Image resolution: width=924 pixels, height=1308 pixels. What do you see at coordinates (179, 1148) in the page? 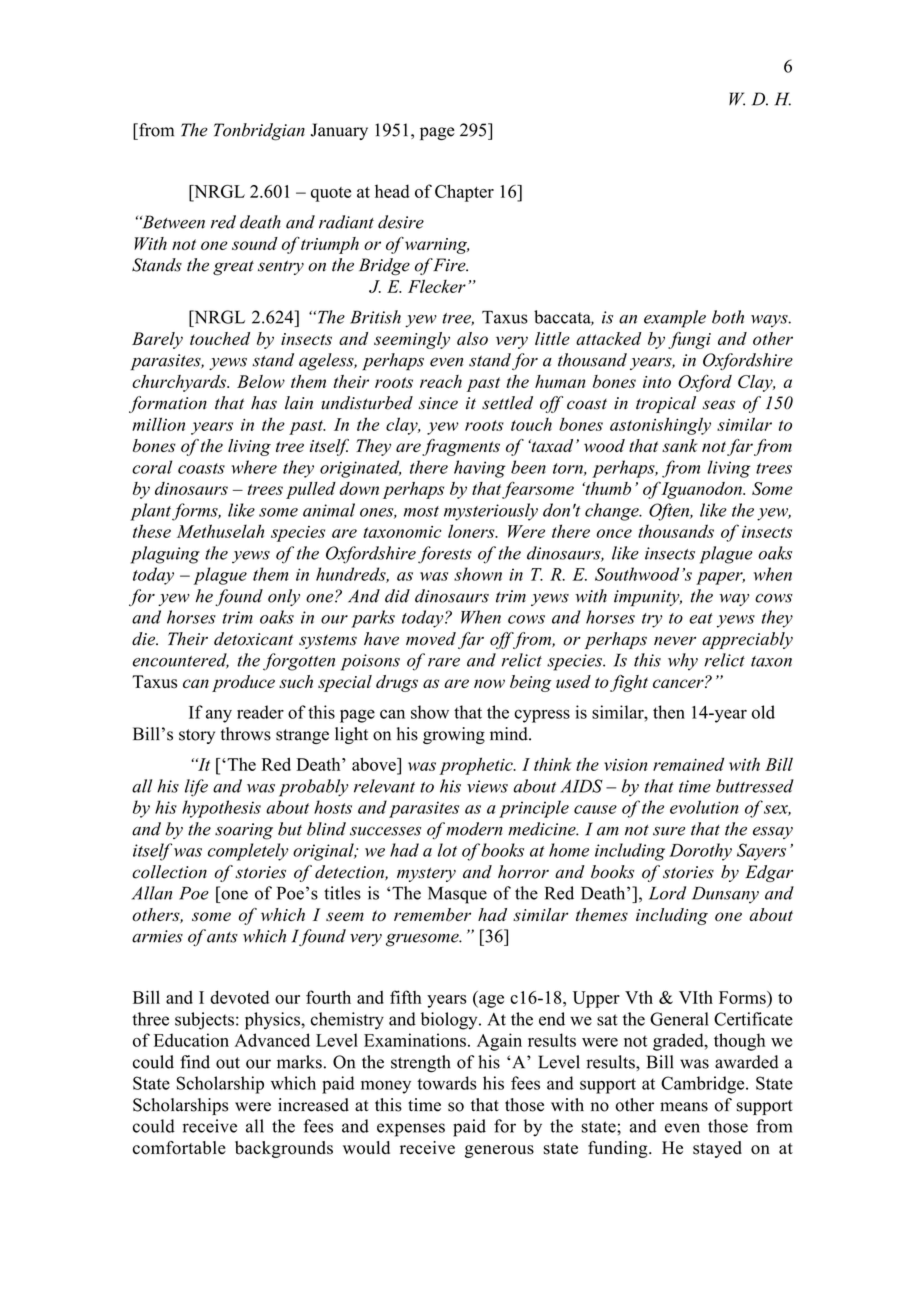
I see `comfortable` at bounding box center [179, 1148].
